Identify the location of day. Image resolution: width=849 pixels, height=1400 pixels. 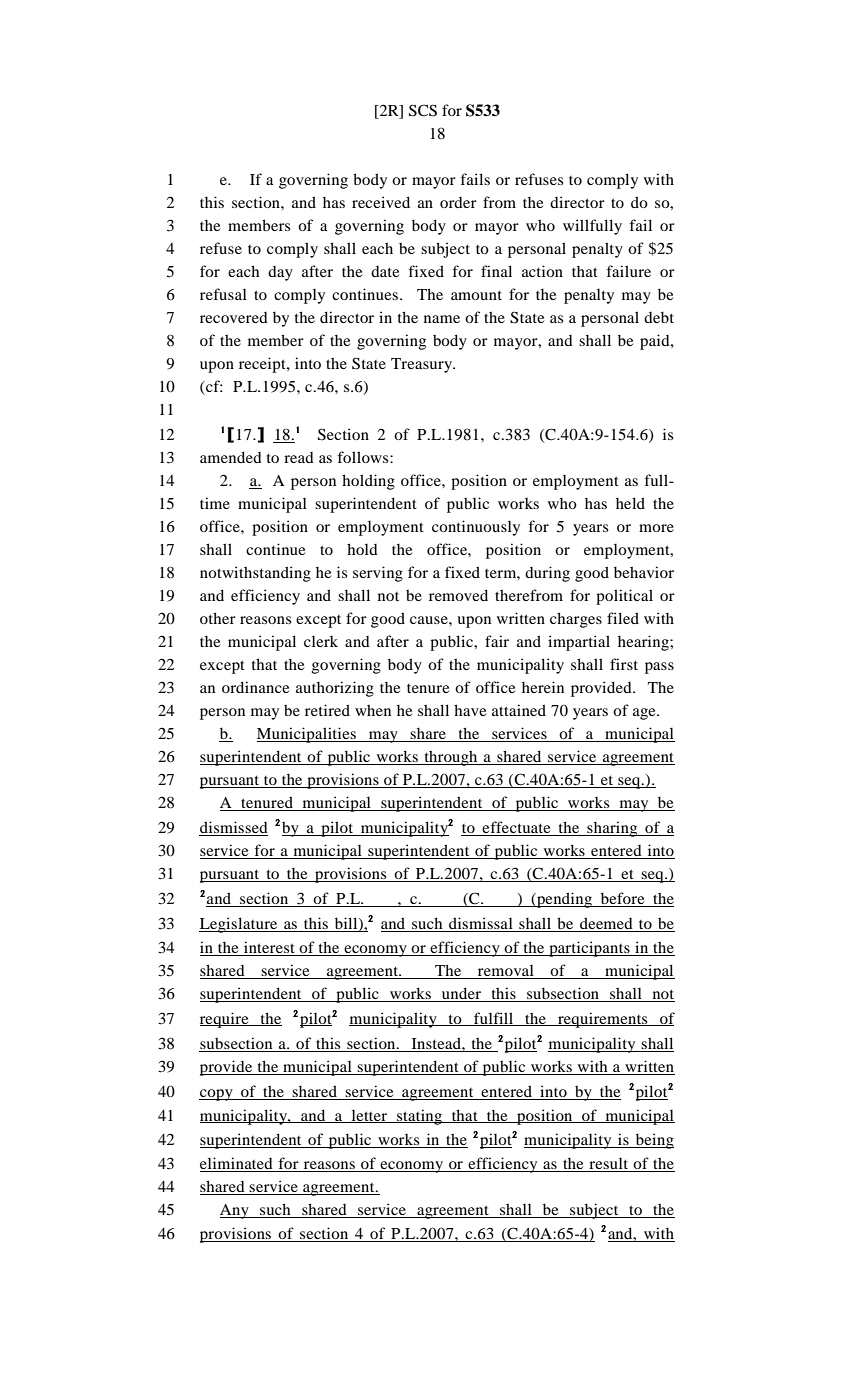
(280, 273).
